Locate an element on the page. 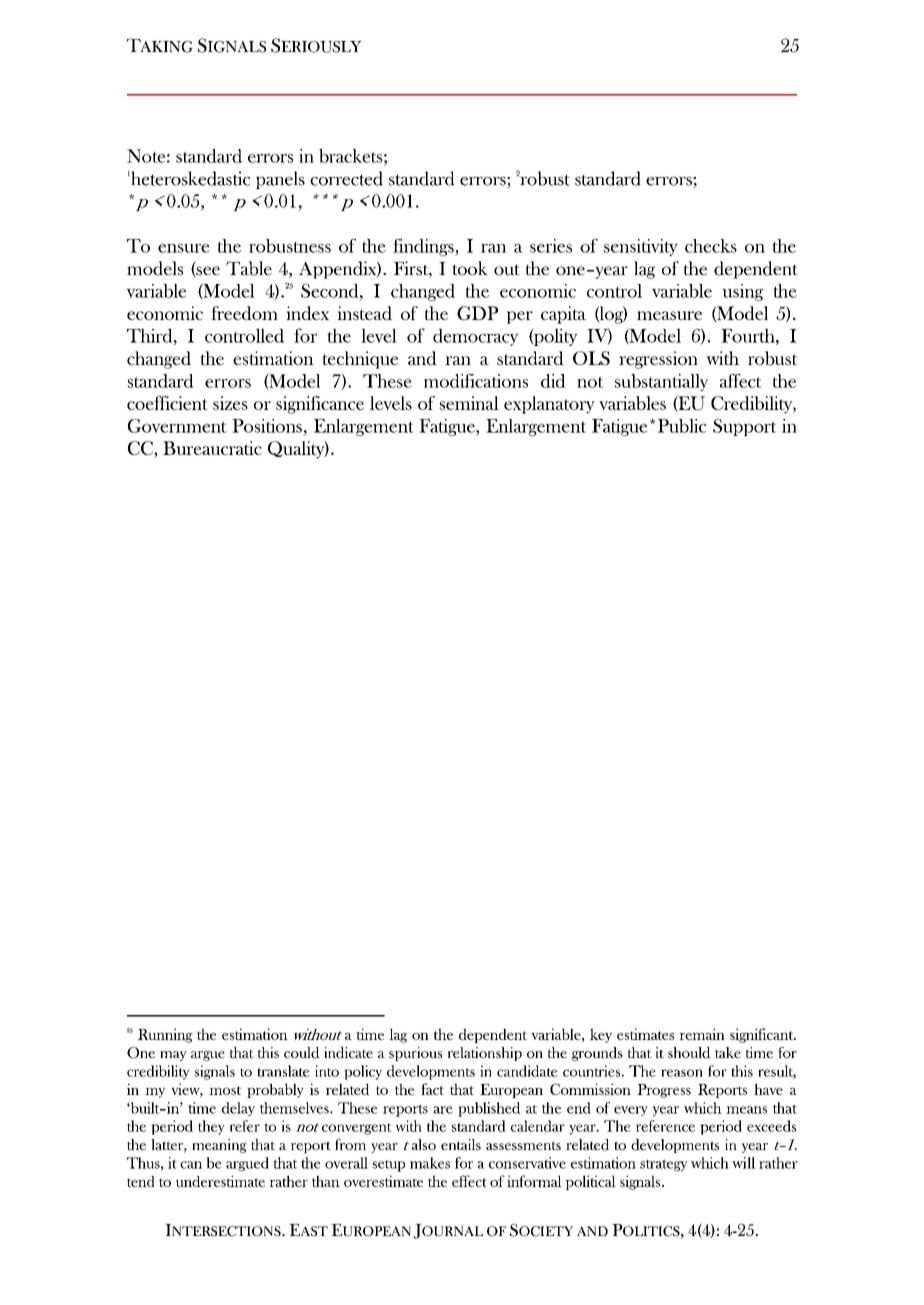 The height and width of the page is (1305, 924). meaning is located at coordinates (219, 1146).
